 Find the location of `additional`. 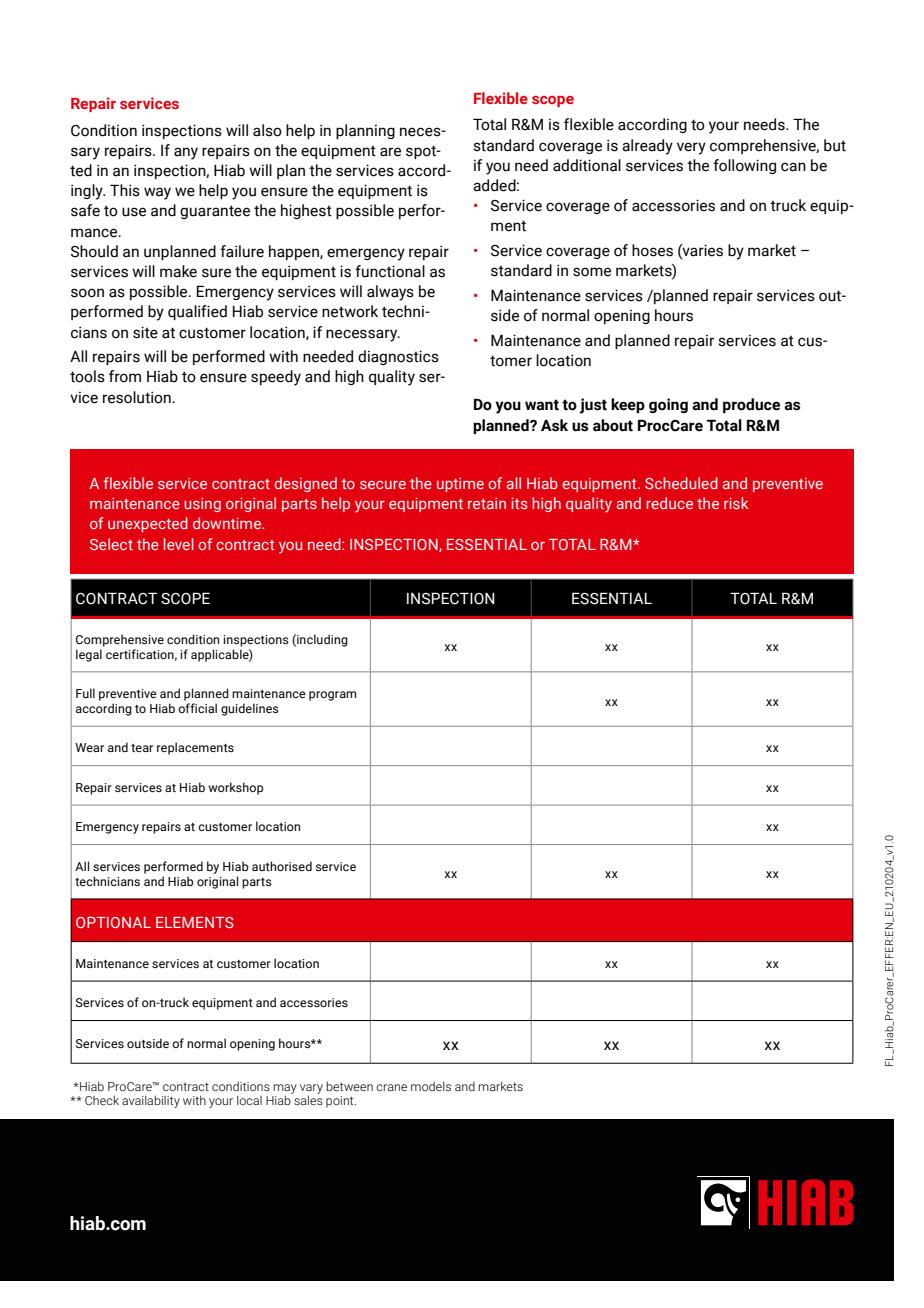

additional is located at coordinates (587, 165).
